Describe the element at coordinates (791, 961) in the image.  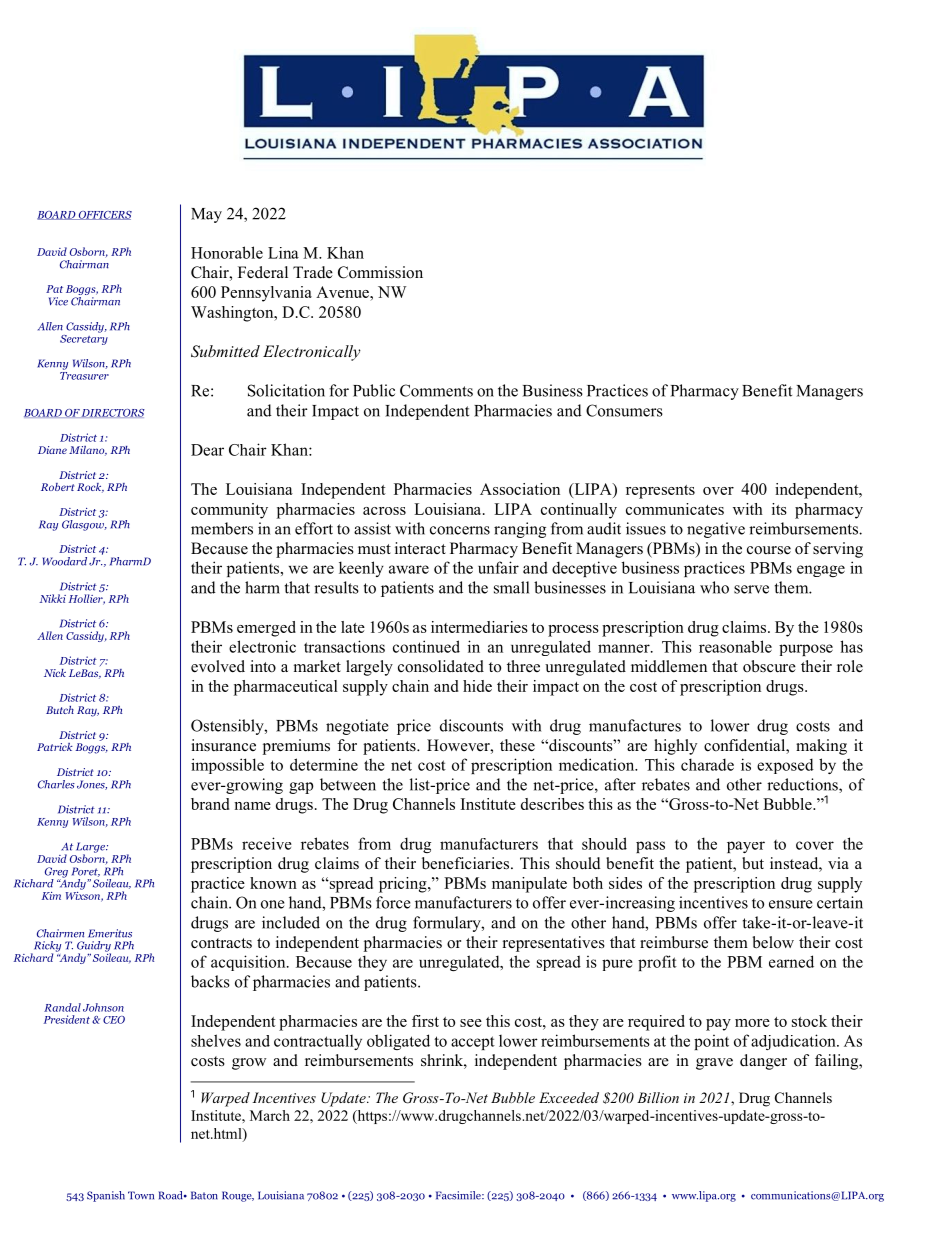
I see `earned` at that location.
